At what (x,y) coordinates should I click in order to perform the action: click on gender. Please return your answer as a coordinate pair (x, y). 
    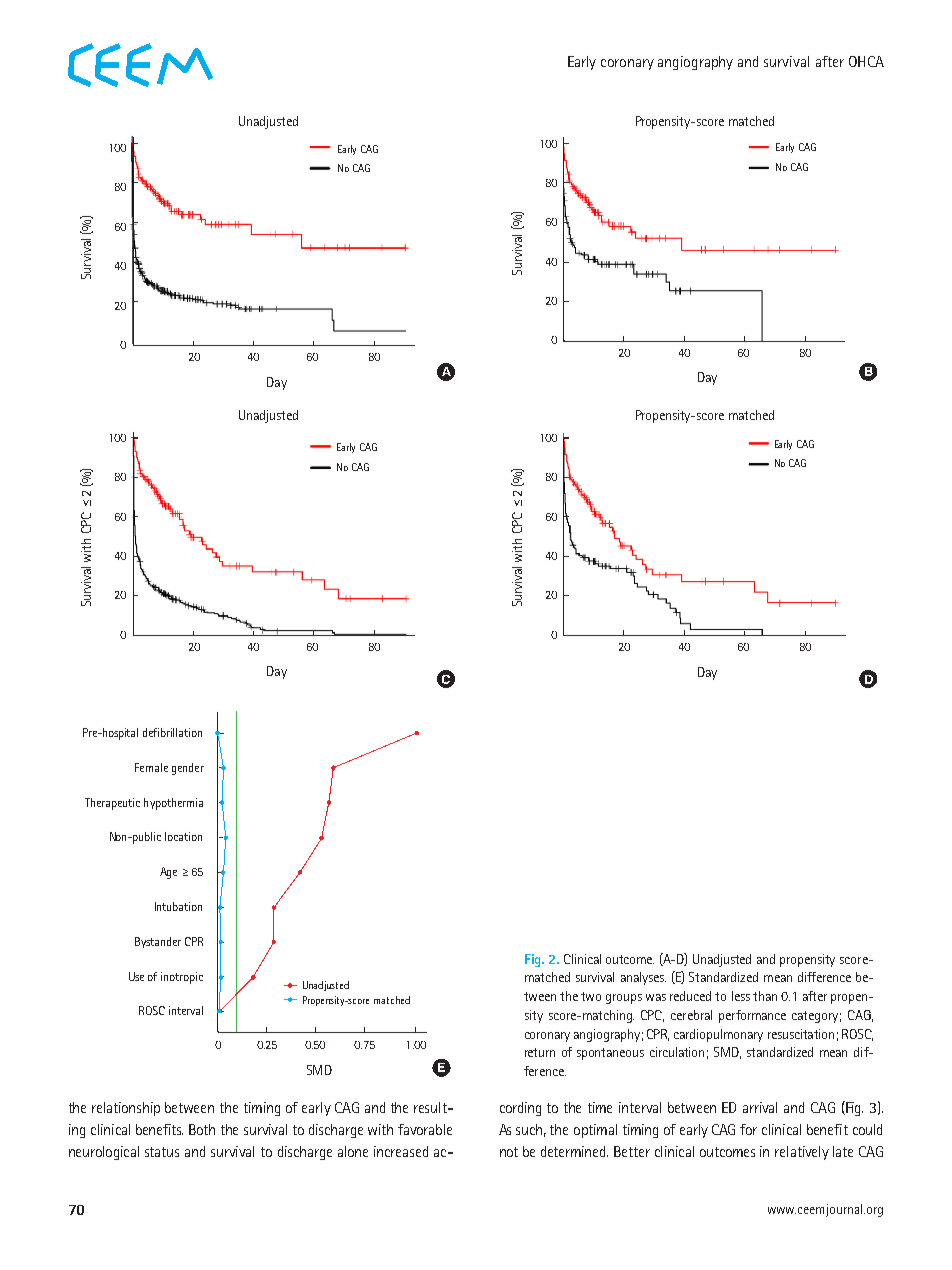
    Looking at the image, I should click on (188, 769).
